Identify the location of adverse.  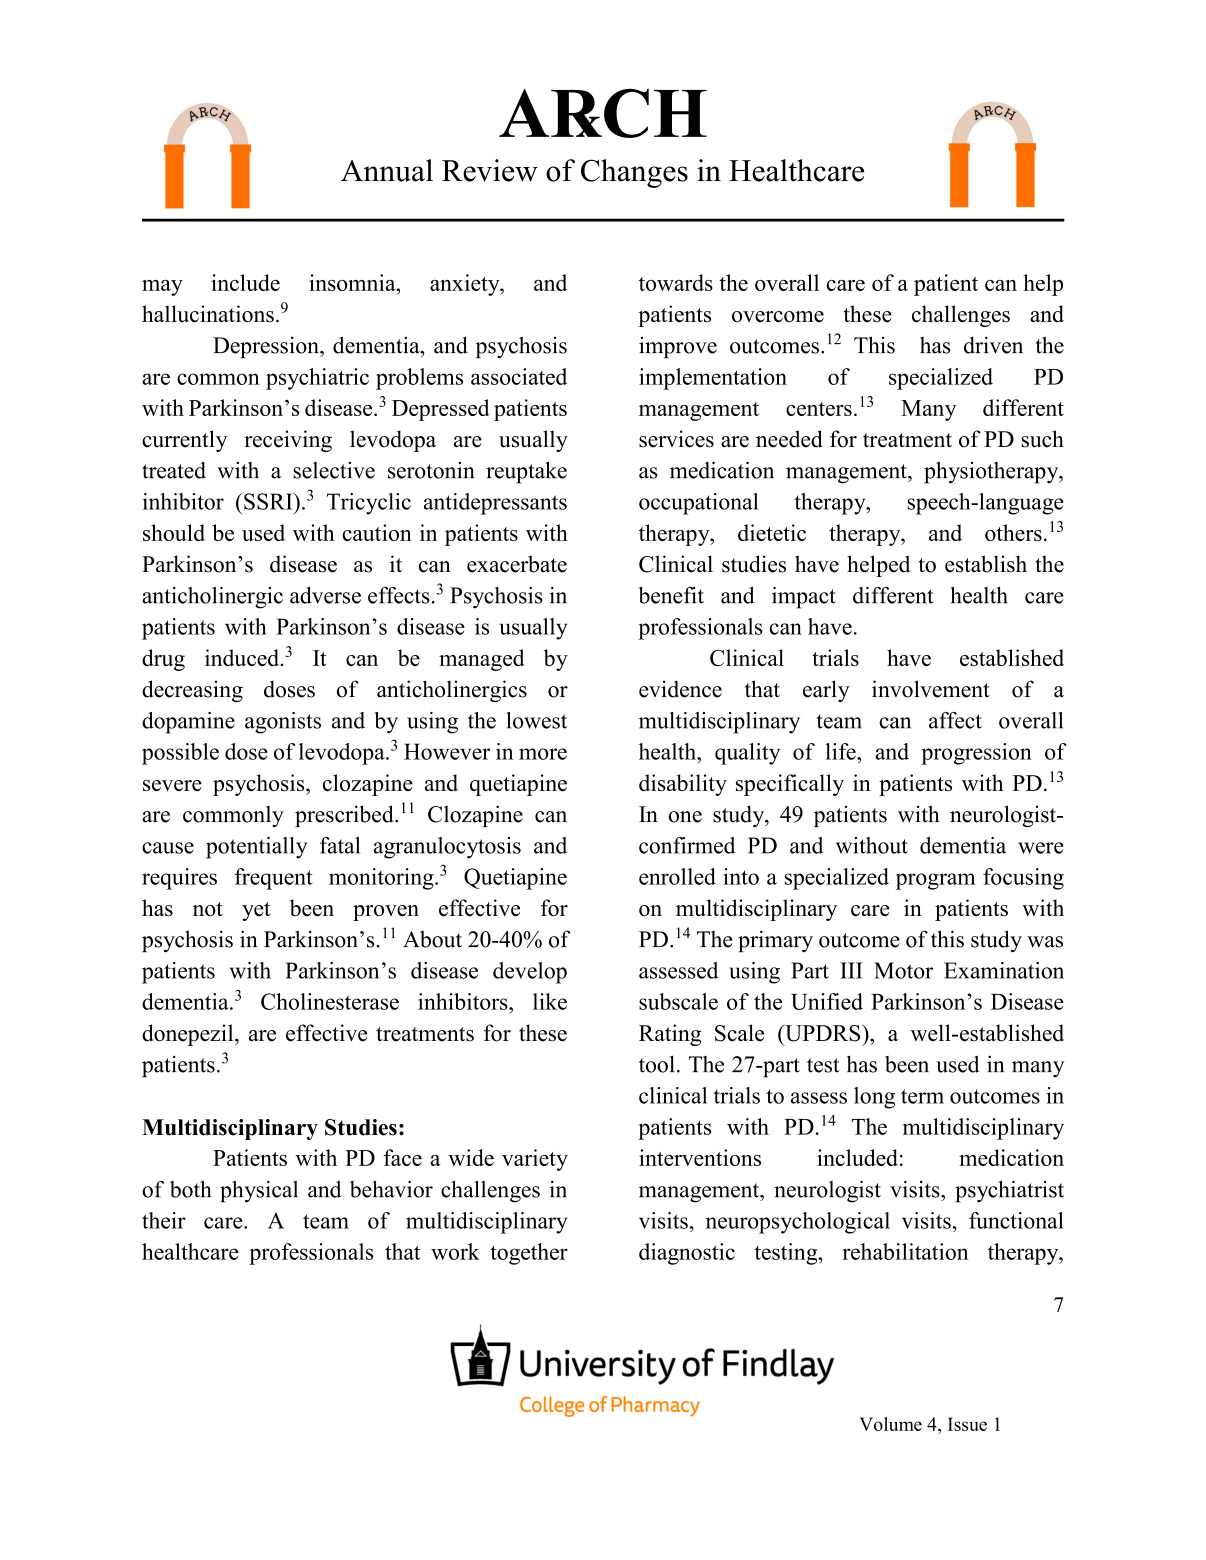
(325, 595).
